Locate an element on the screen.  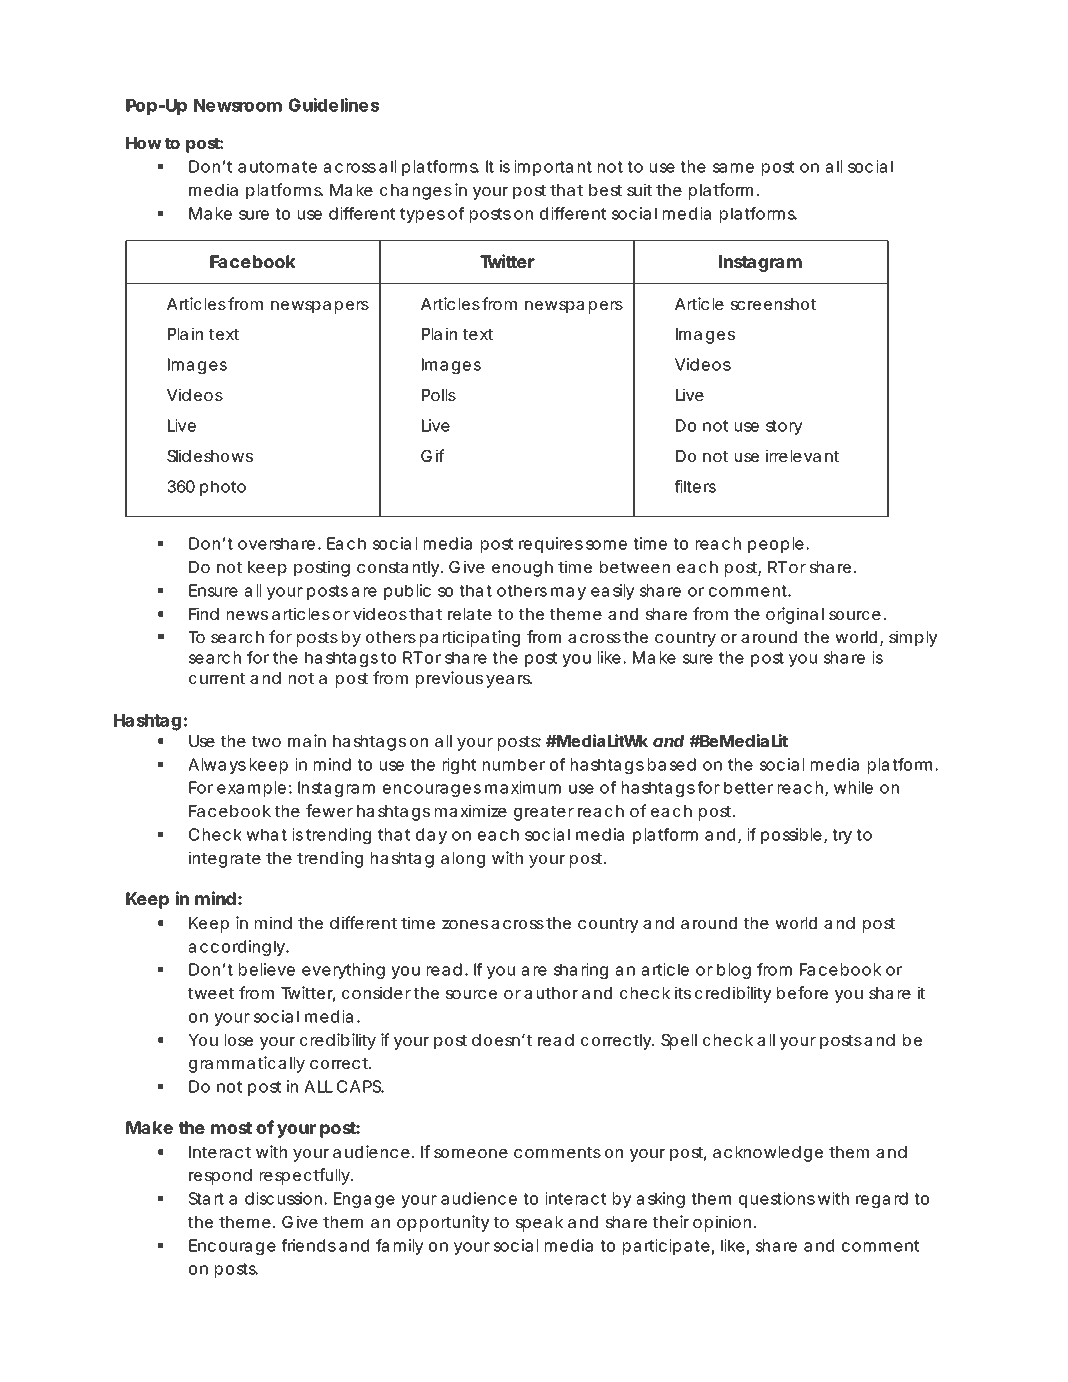
same is located at coordinates (733, 168).
